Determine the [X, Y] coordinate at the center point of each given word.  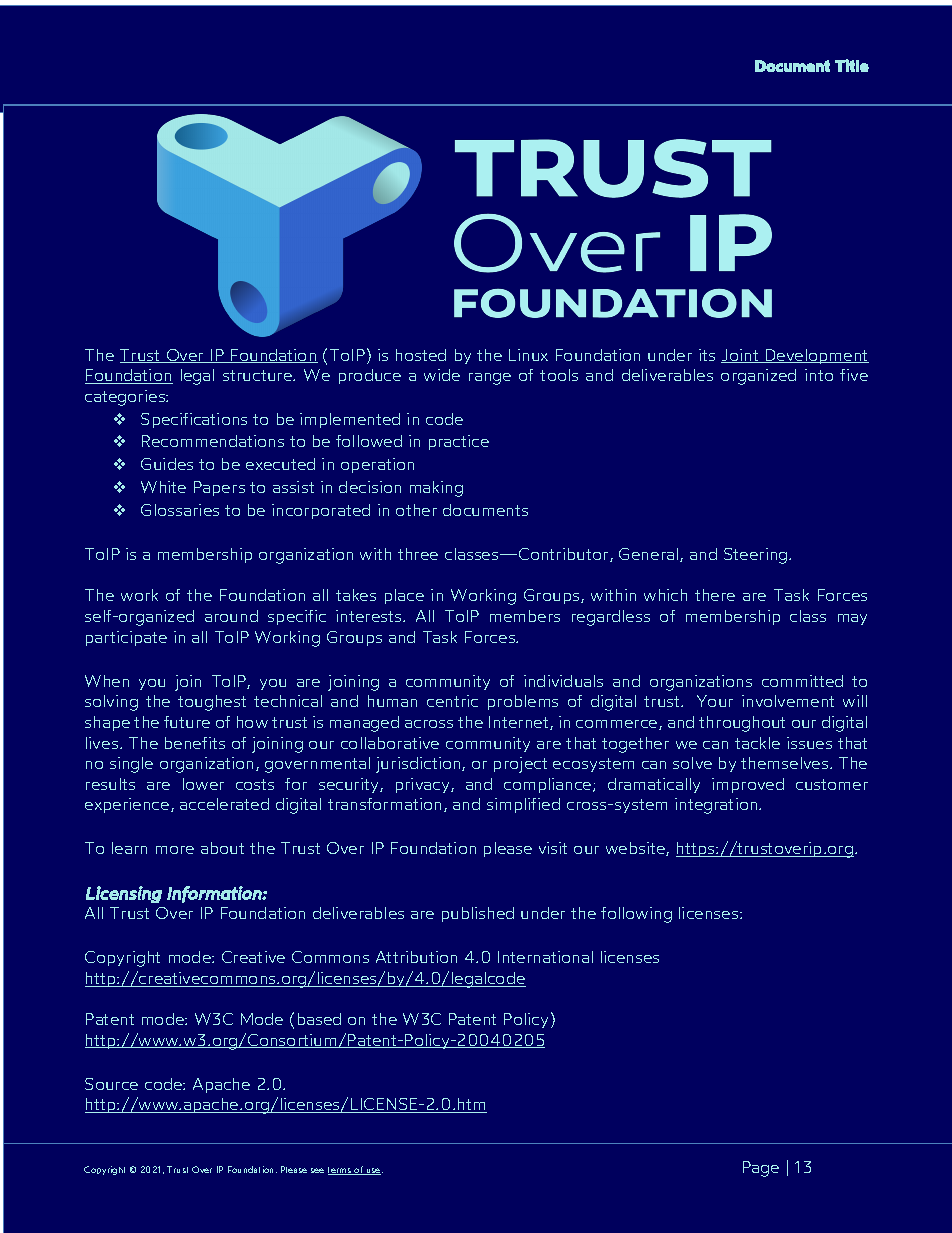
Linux [528, 355]
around [231, 616]
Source [111, 1084]
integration [717, 806]
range [490, 379]
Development [816, 356]
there [715, 595]
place [404, 596]
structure [258, 375]
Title [852, 65]
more [175, 850]
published [478, 914]
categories [126, 398]
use [374, 1171]
